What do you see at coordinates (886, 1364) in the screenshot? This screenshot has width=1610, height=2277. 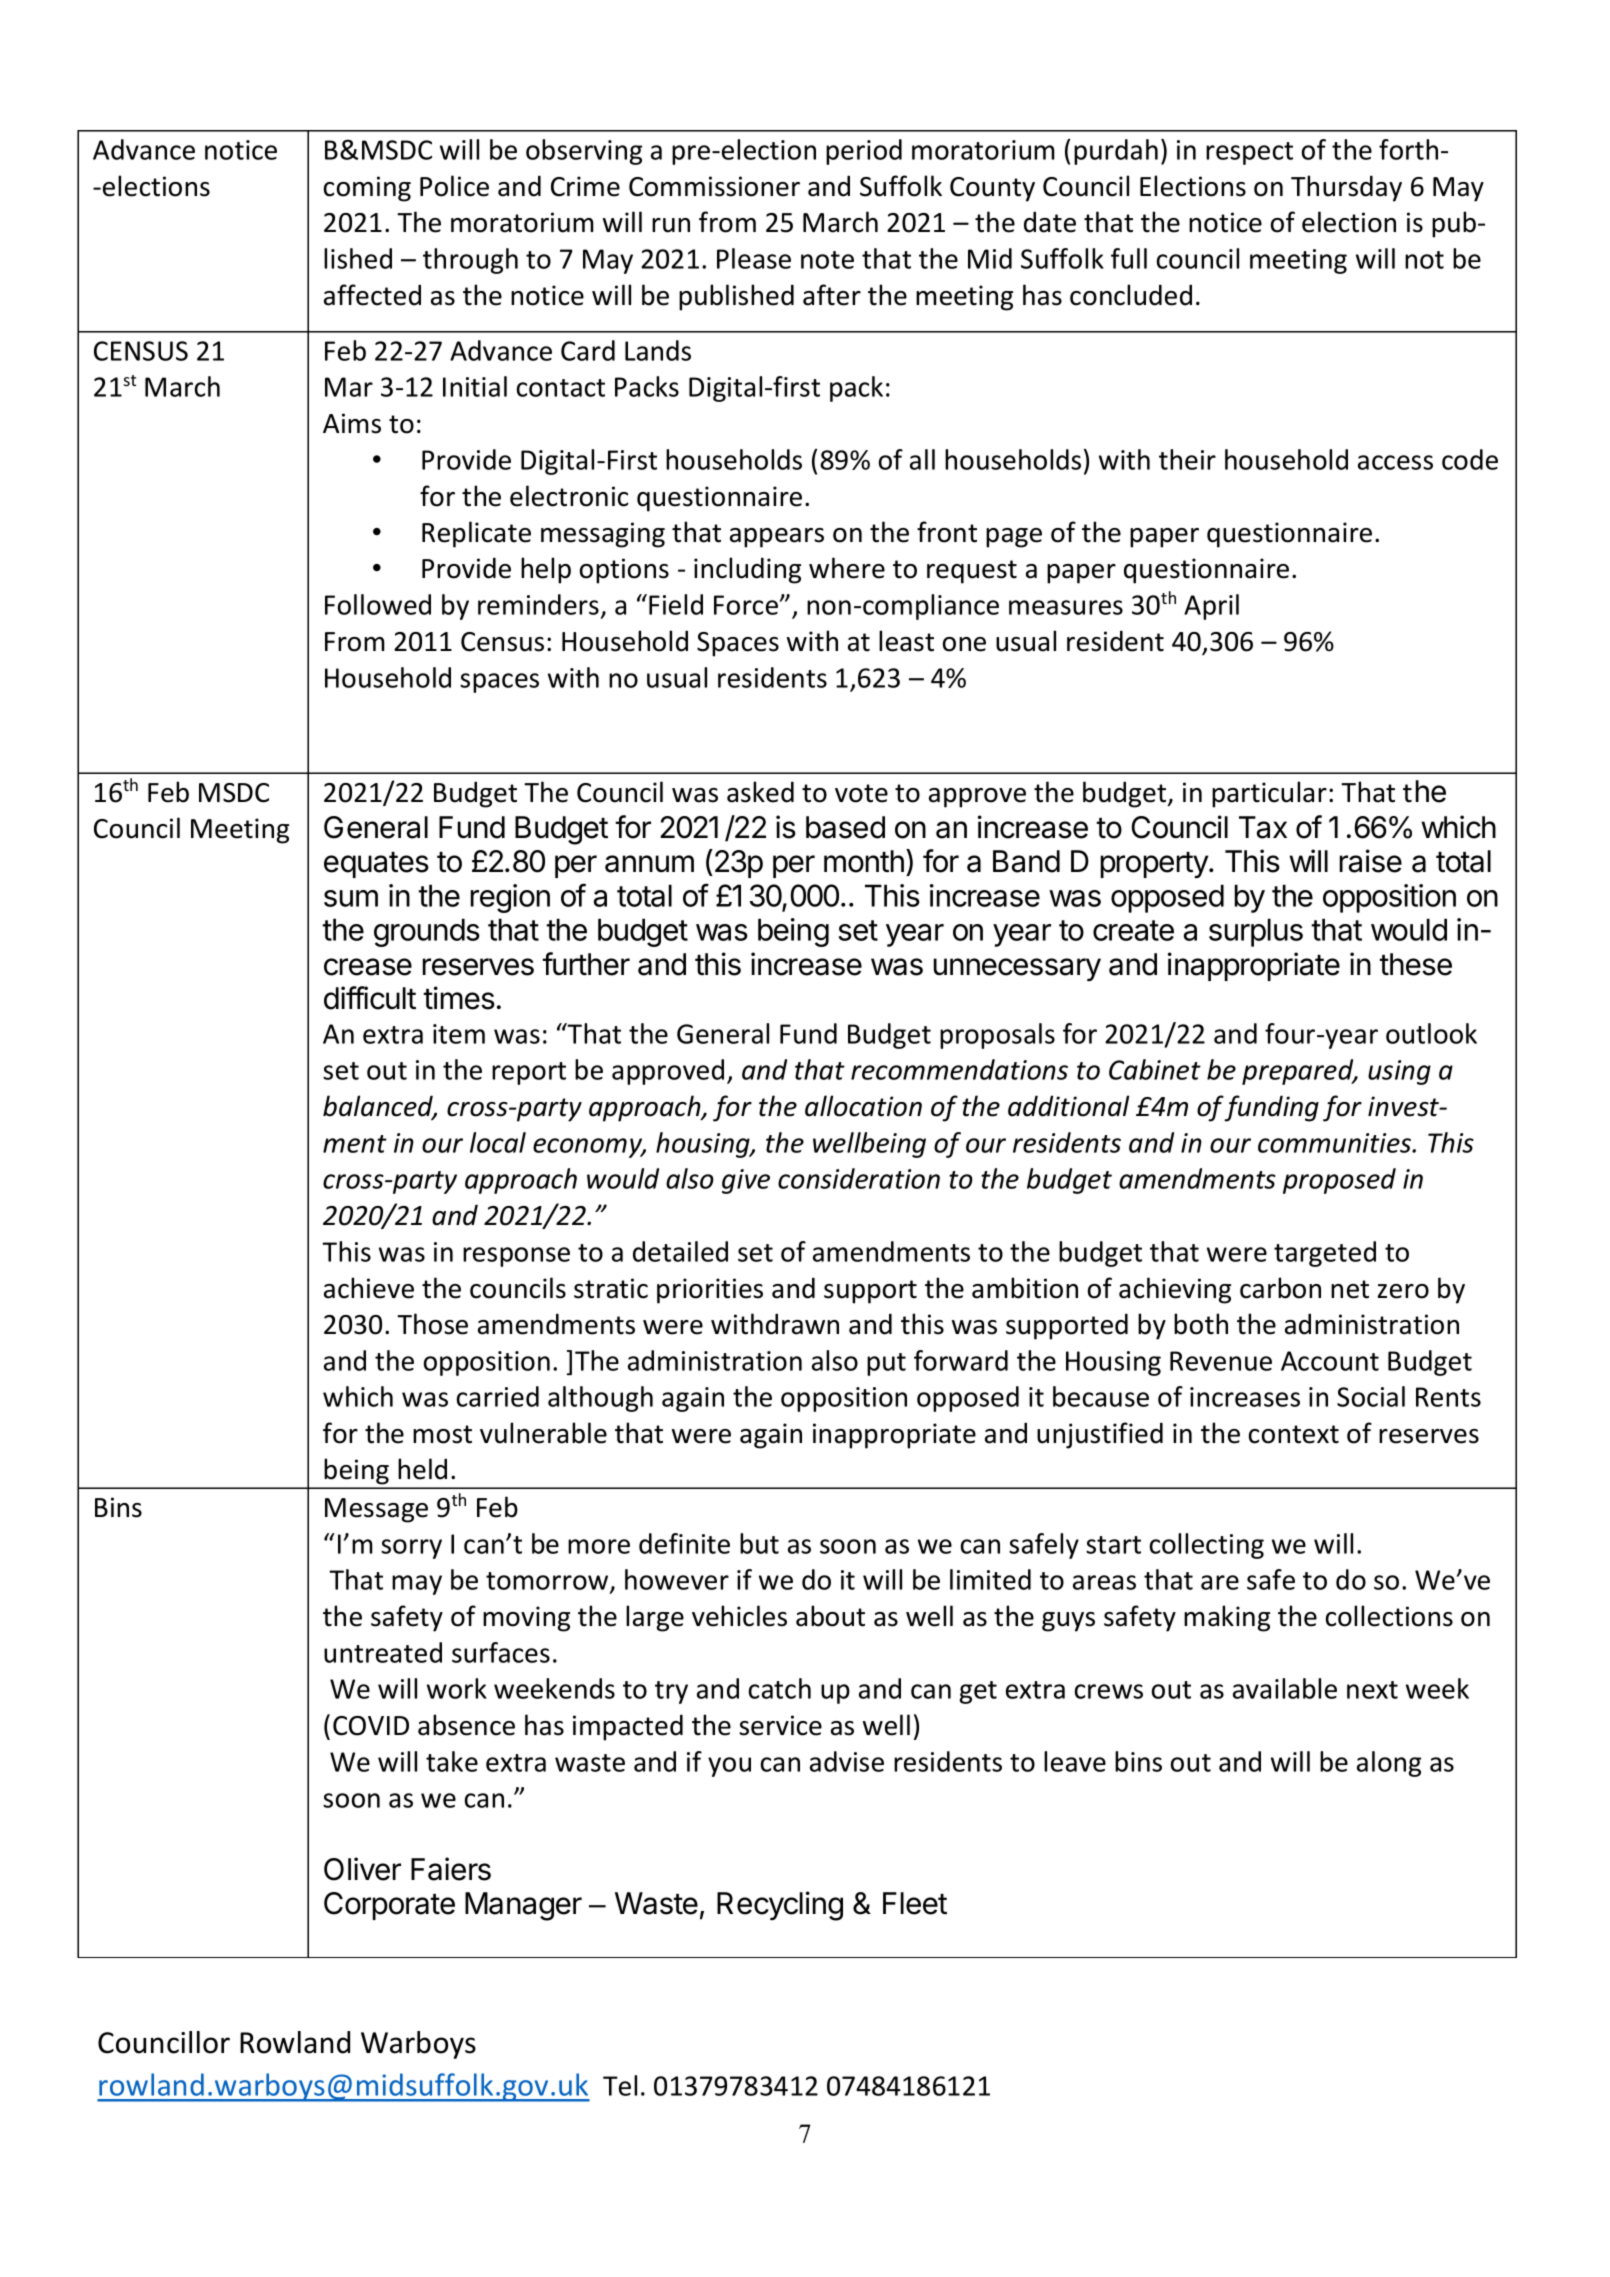 I see `put` at bounding box center [886, 1364].
